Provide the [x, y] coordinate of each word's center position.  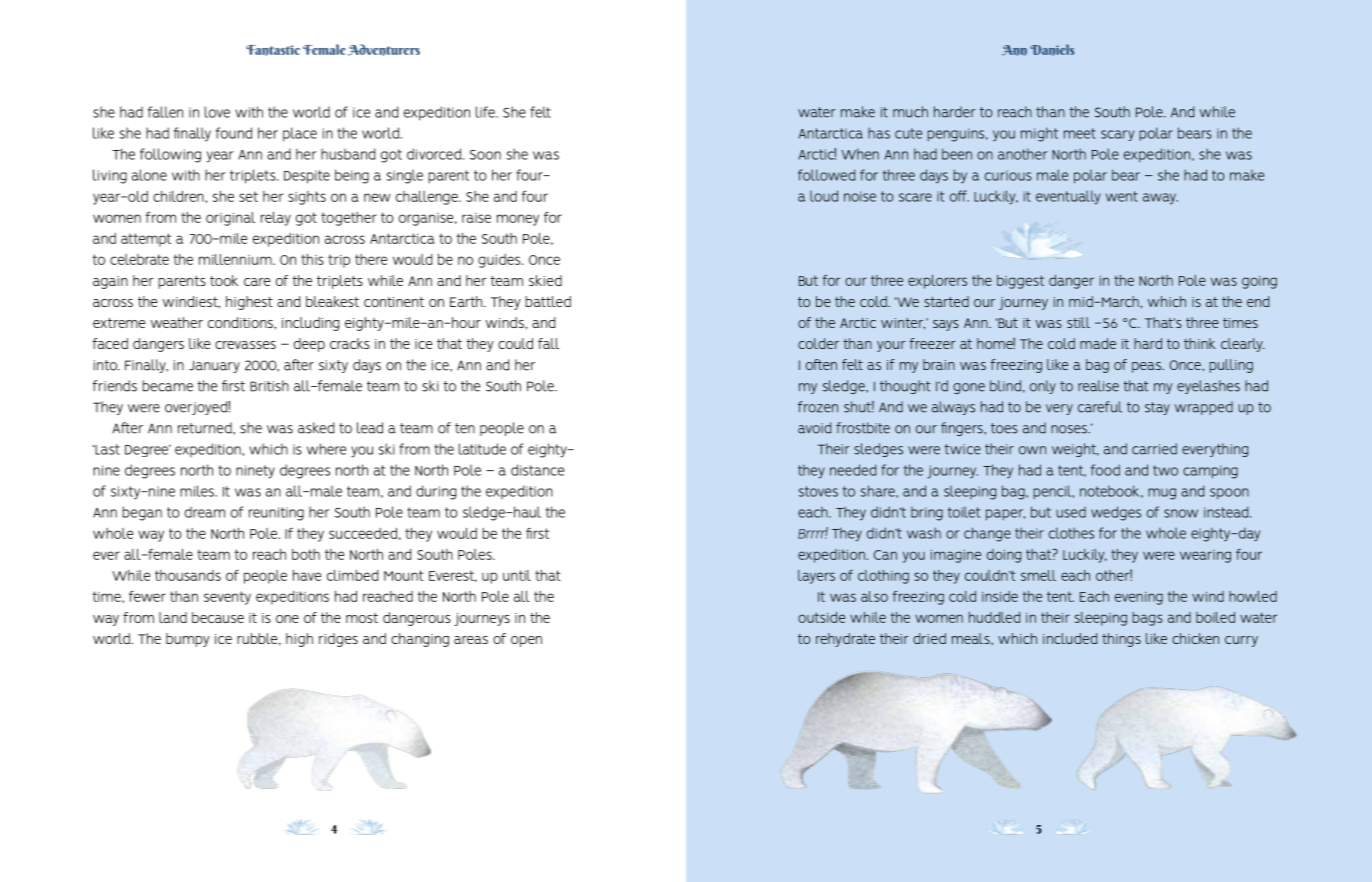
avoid [814, 428]
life [486, 112]
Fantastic [273, 50]
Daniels [1052, 50]
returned [206, 428]
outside [821, 617]
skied [545, 280]
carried [1154, 449]
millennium [236, 259]
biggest [1020, 282]
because [218, 617]
